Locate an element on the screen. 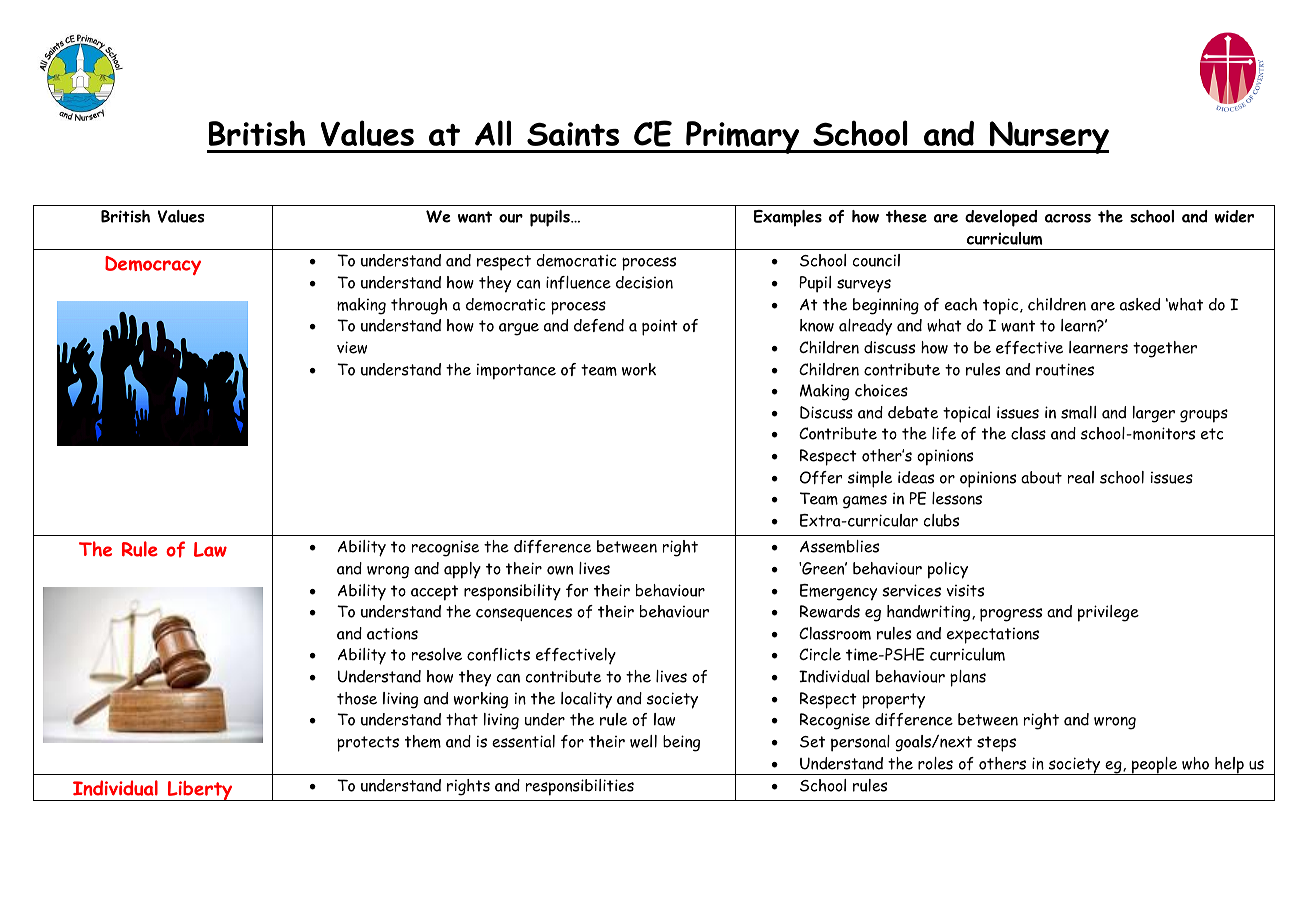 This screenshot has width=1307, height=924. Offer is located at coordinates (821, 477).
